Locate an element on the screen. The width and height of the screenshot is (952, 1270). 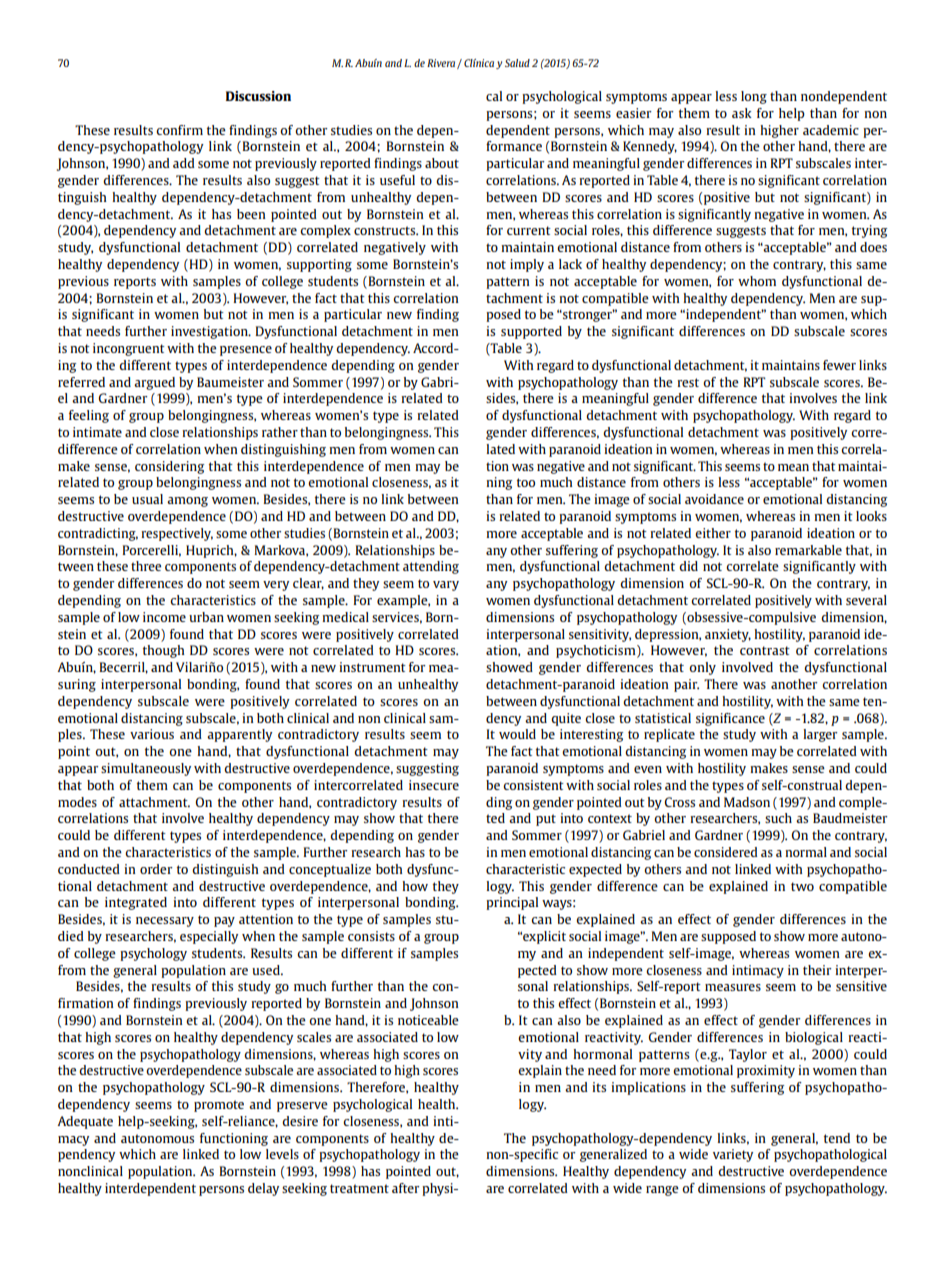
promote is located at coordinates (219, 1106).
